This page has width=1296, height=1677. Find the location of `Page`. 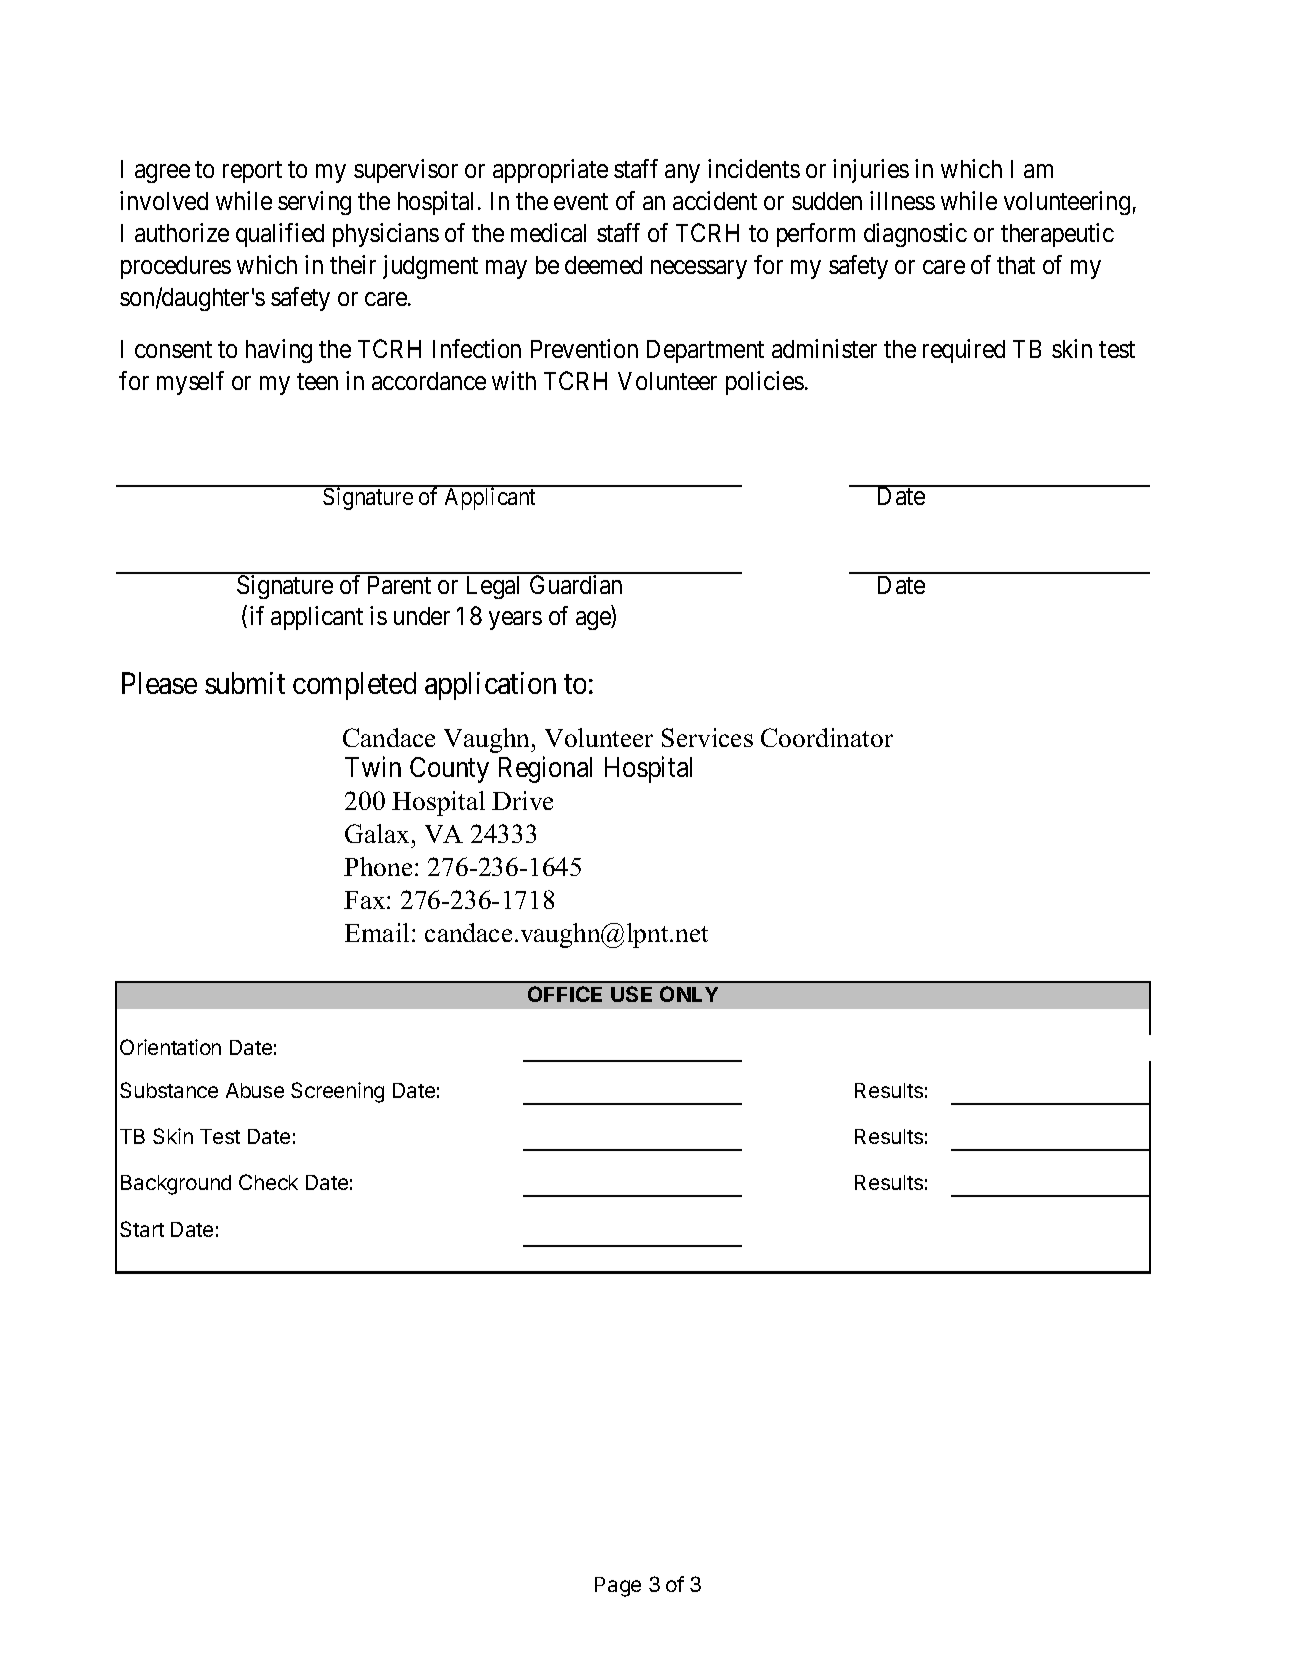

Page is located at coordinates (618, 1587).
